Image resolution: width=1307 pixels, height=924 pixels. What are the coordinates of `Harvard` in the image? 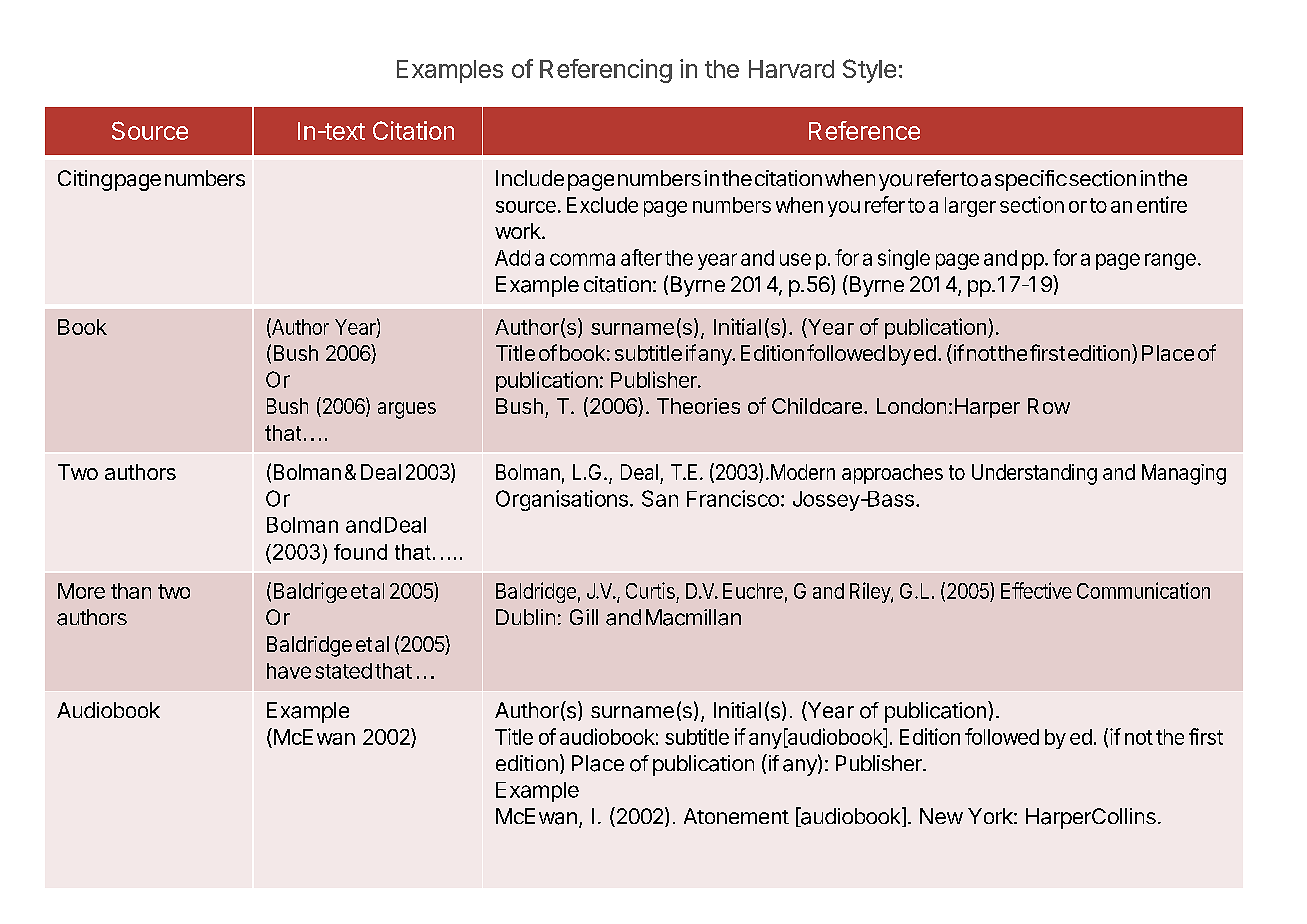 It's located at (791, 69).
